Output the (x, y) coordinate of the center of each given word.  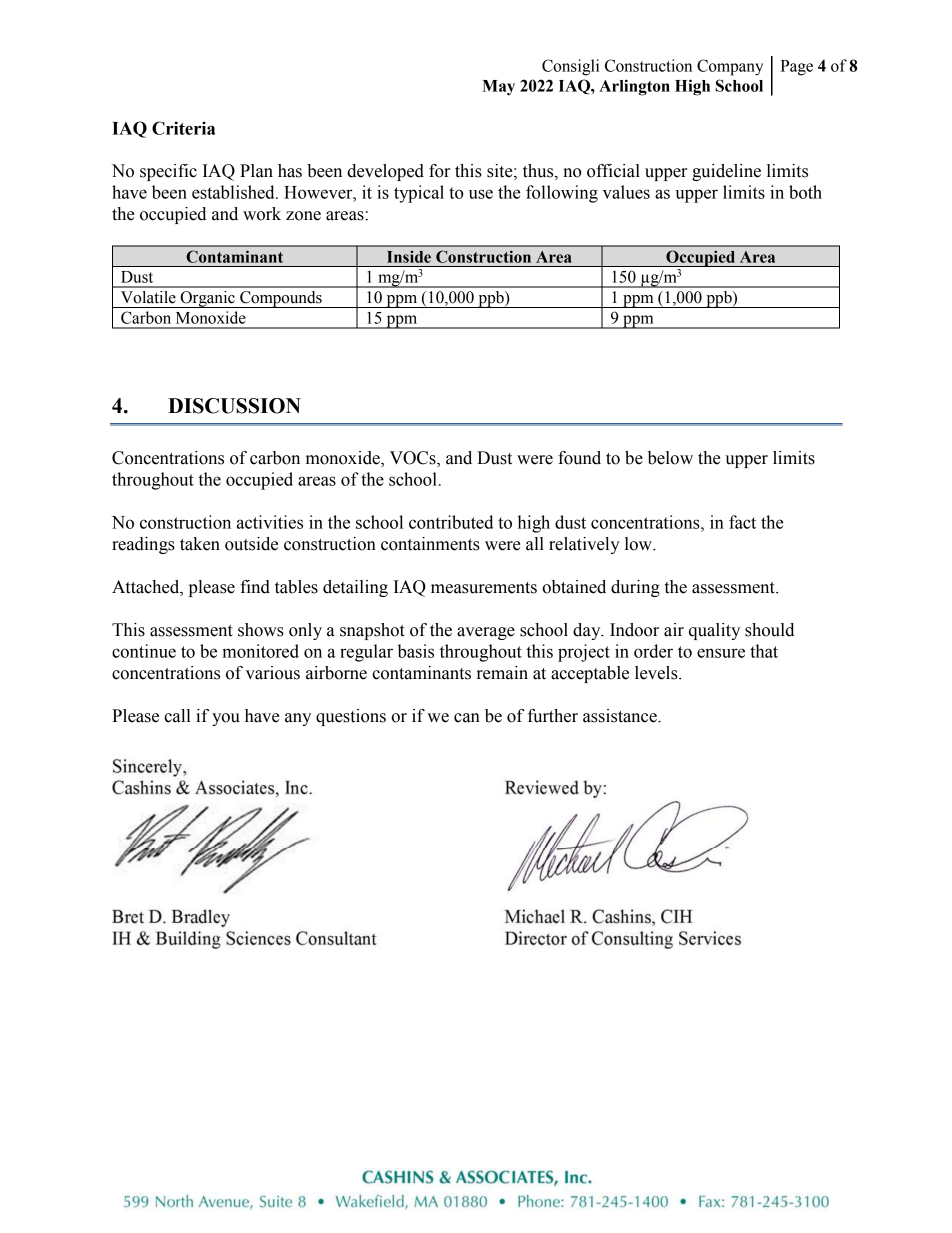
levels (657, 673)
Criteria (183, 128)
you (226, 719)
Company (730, 67)
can (467, 718)
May (498, 88)
